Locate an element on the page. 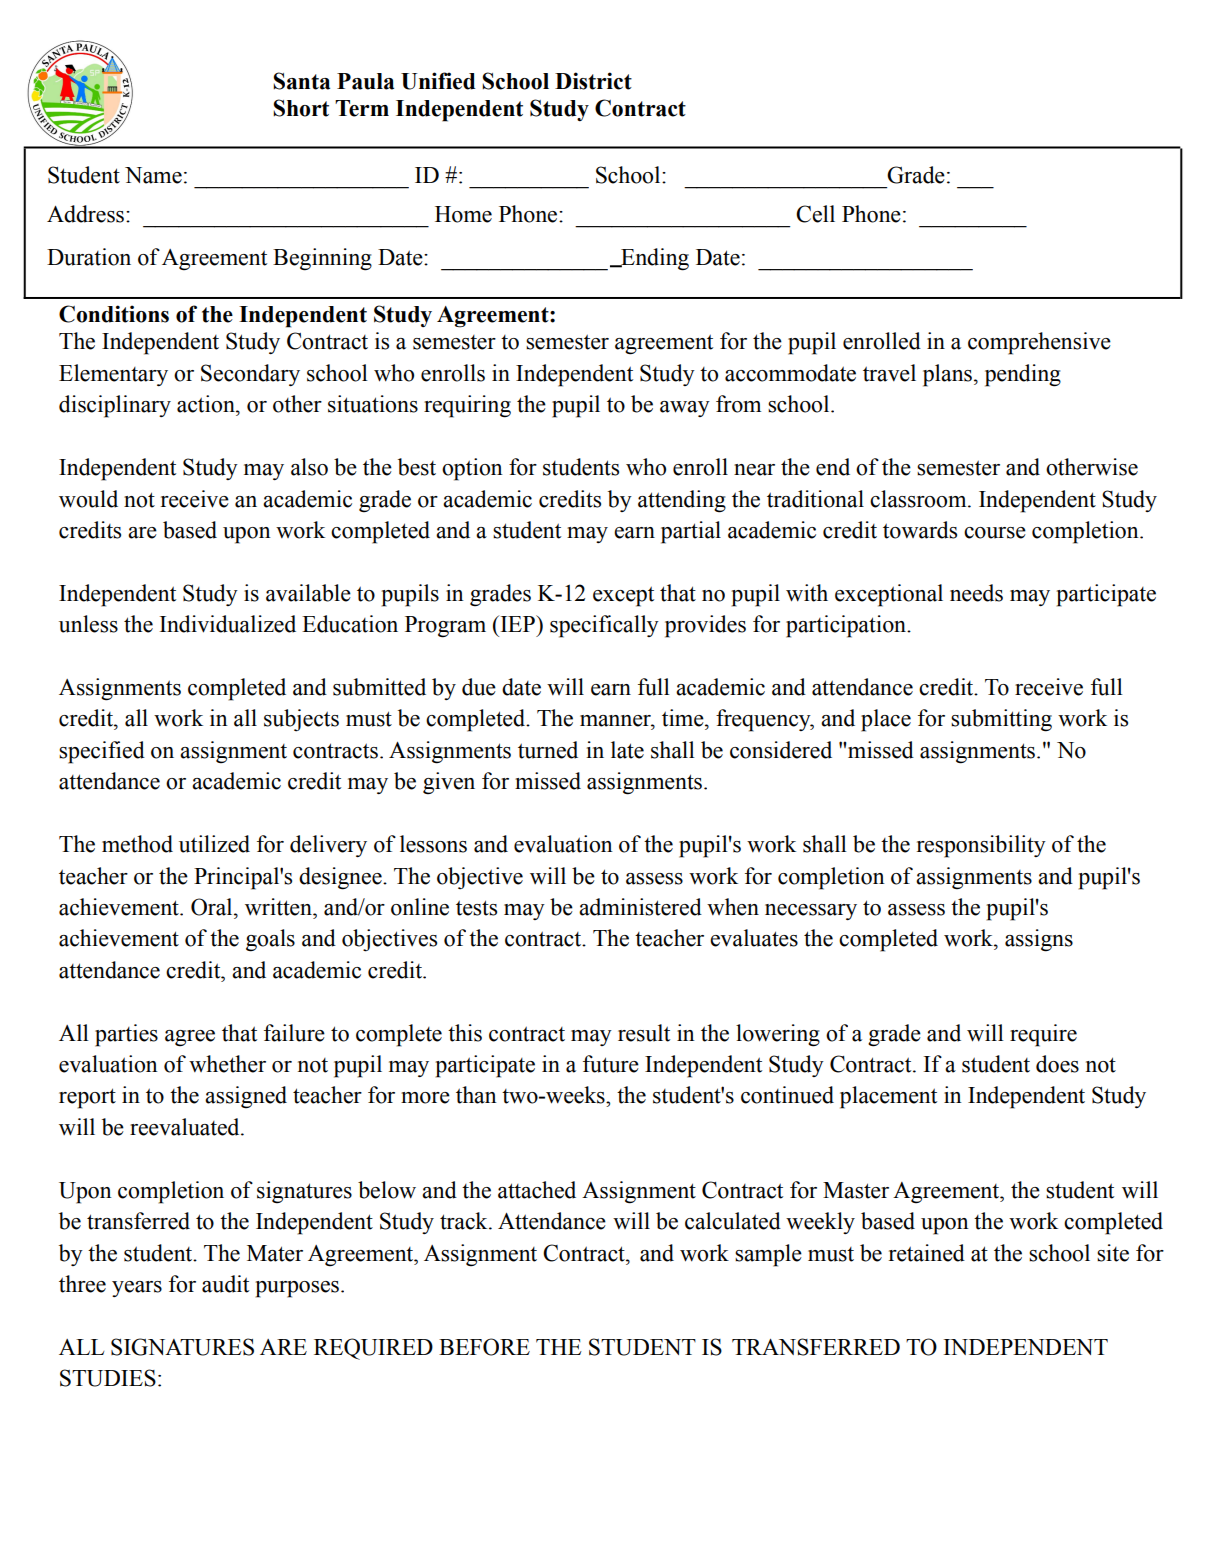 The image size is (1212, 1568). turned is located at coordinates (548, 750).
